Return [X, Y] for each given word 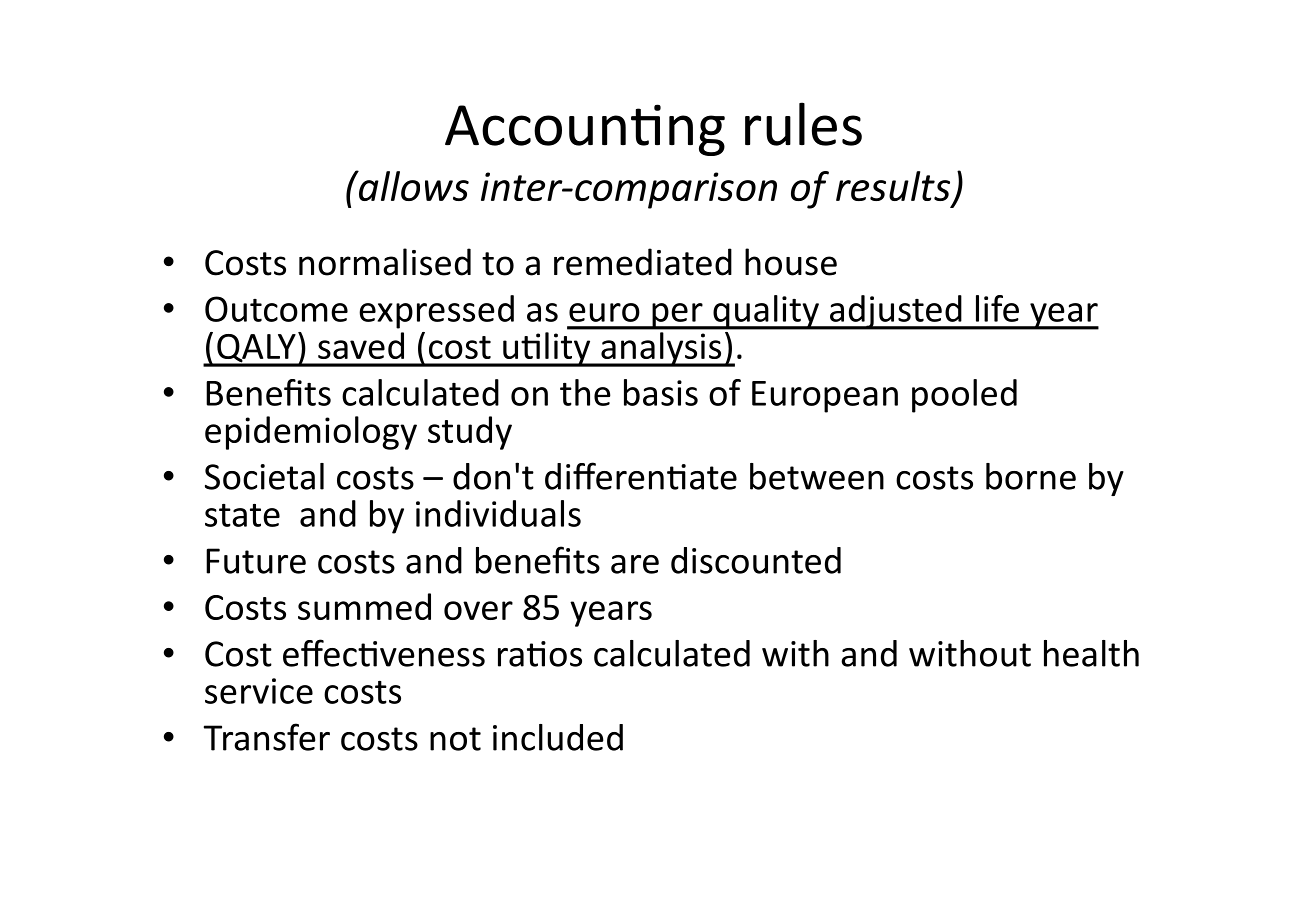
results [894, 187]
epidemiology [311, 433]
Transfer [267, 737]
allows [412, 185]
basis [661, 392]
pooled [964, 396]
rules [803, 124]
